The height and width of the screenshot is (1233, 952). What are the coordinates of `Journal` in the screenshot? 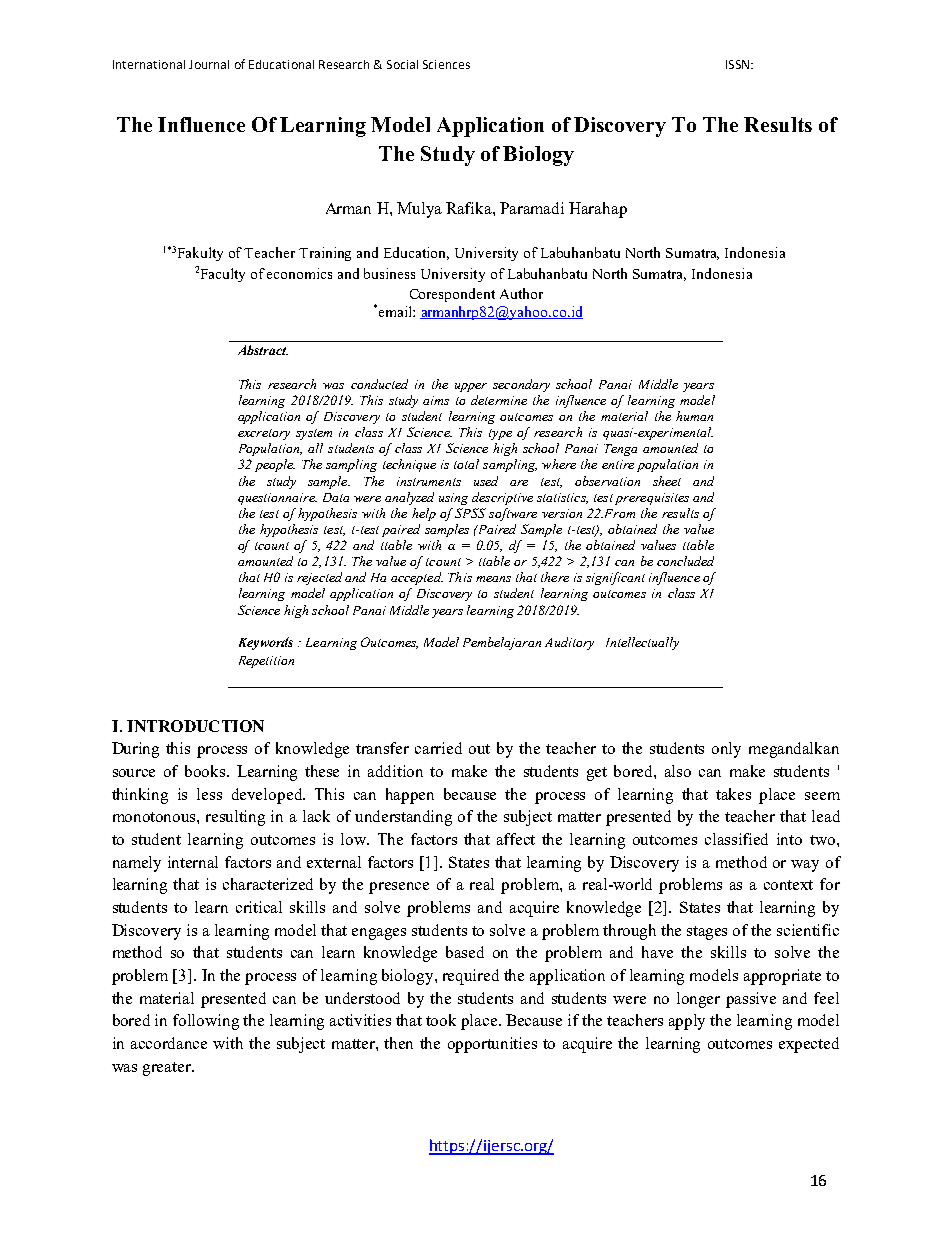 It's located at (209, 64).
